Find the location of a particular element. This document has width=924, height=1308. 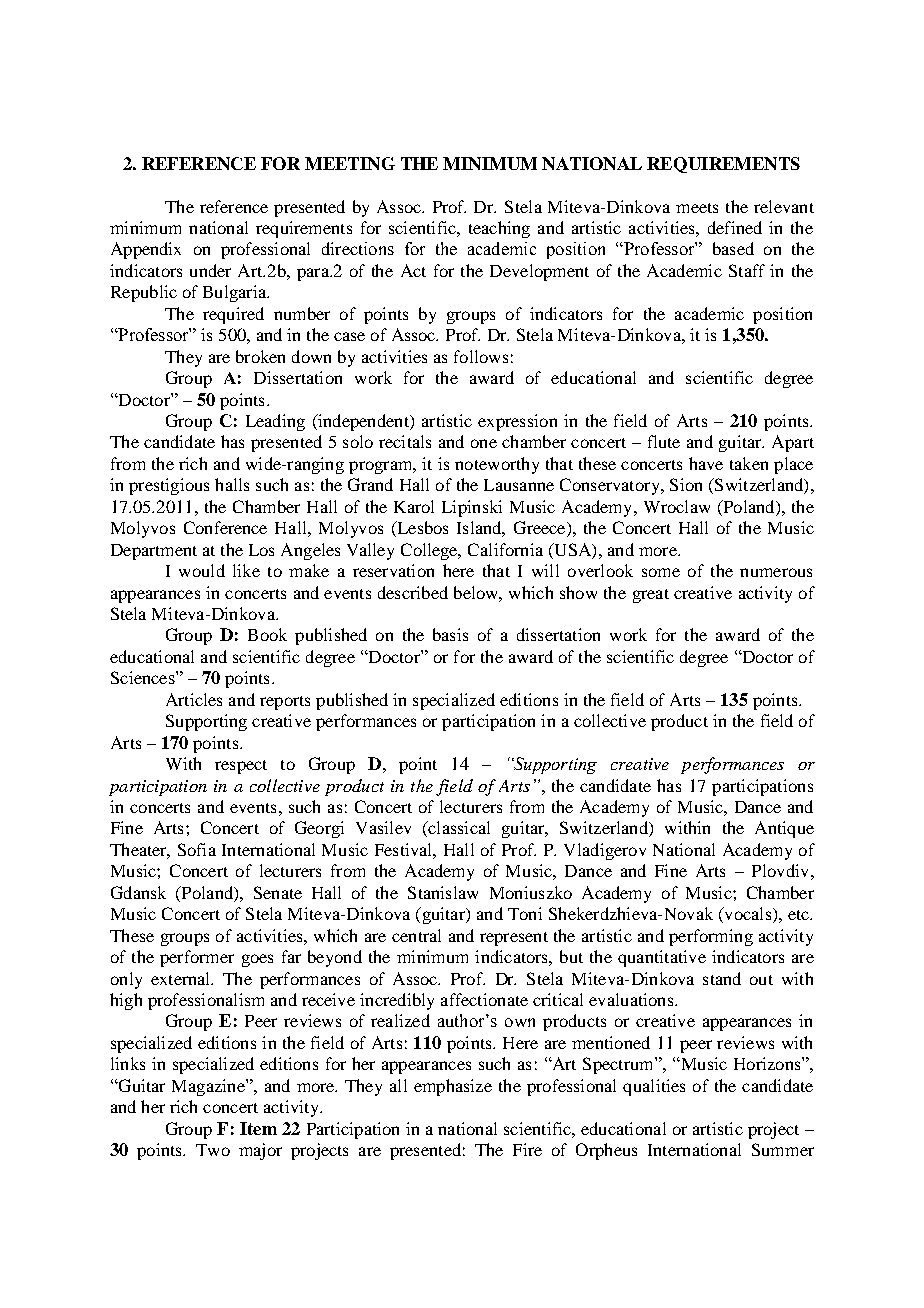

great is located at coordinates (651, 596).
